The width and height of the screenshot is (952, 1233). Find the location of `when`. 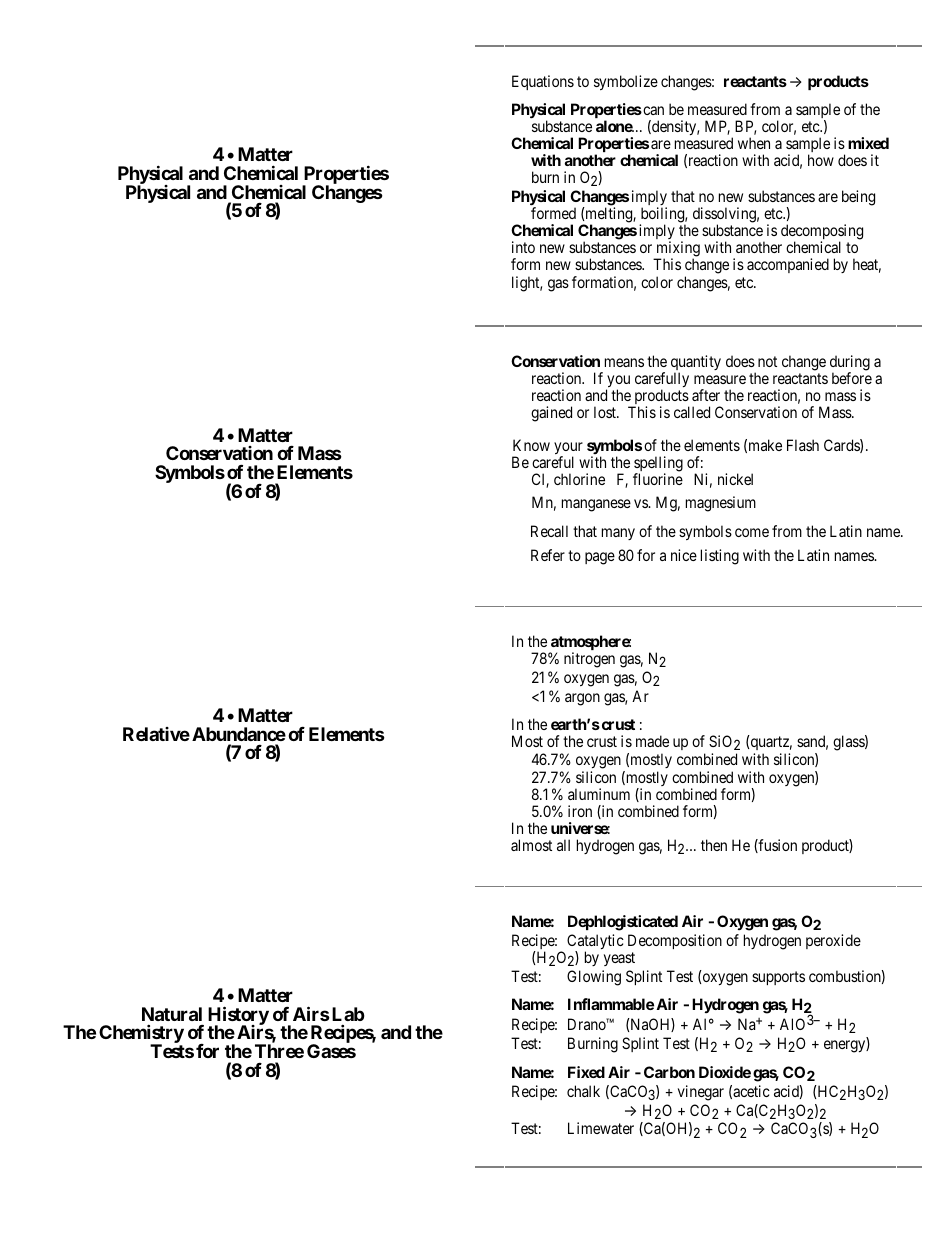

when is located at coordinates (754, 143).
